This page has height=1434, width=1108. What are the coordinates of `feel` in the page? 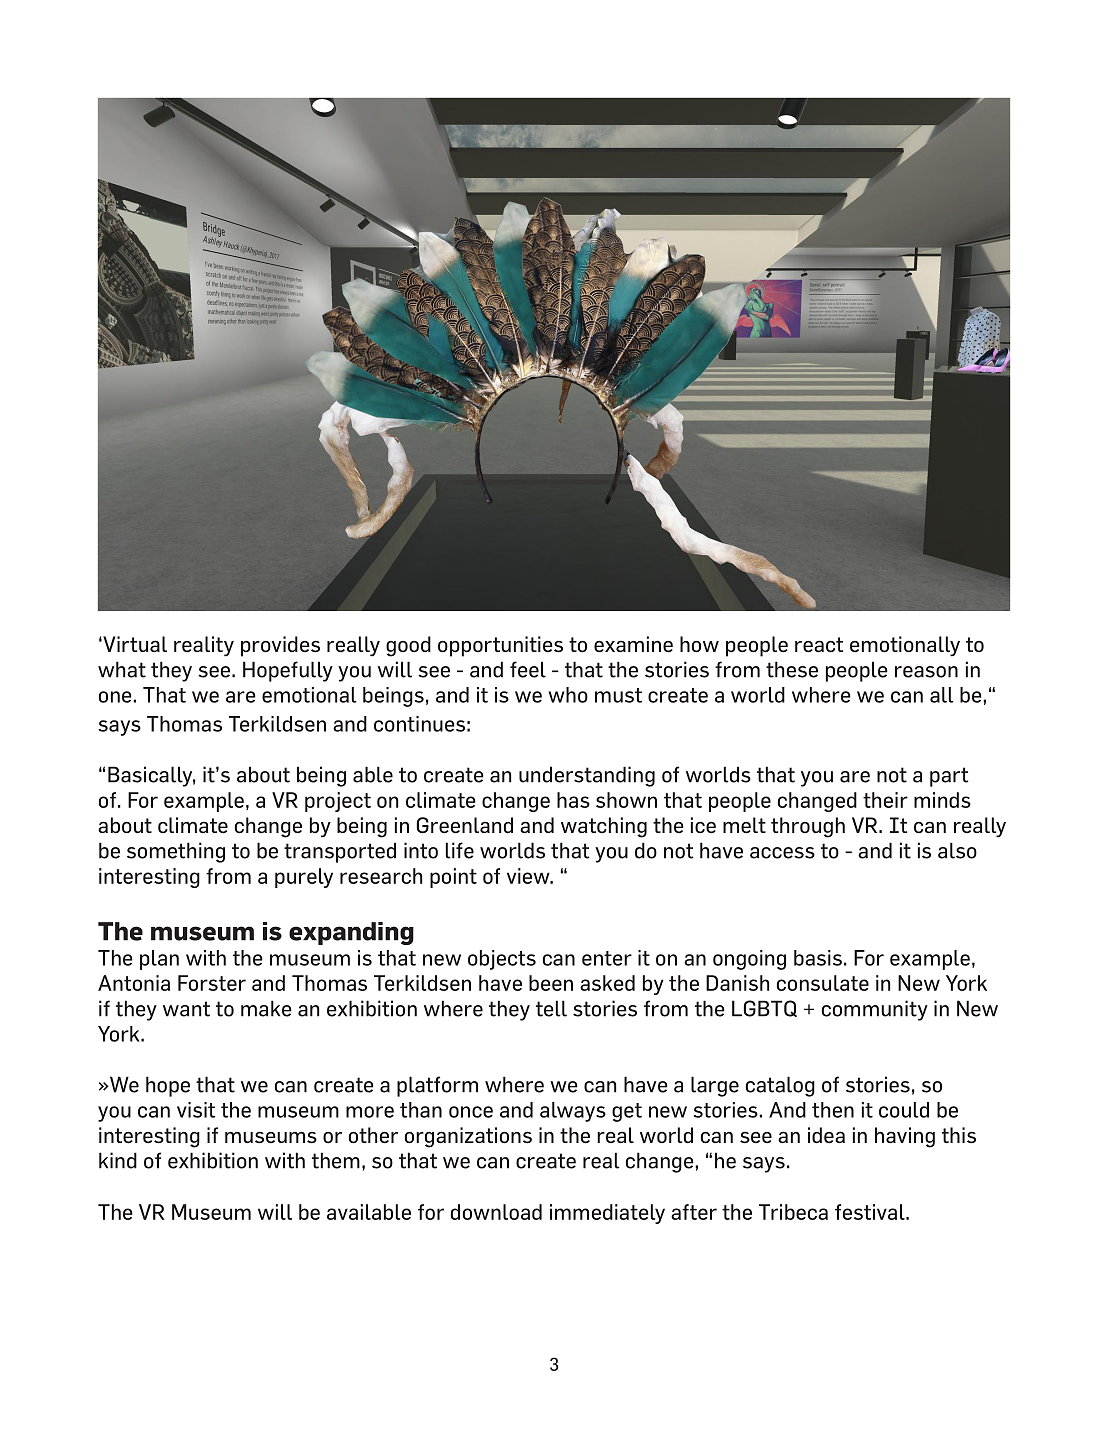 It's located at (528, 669).
